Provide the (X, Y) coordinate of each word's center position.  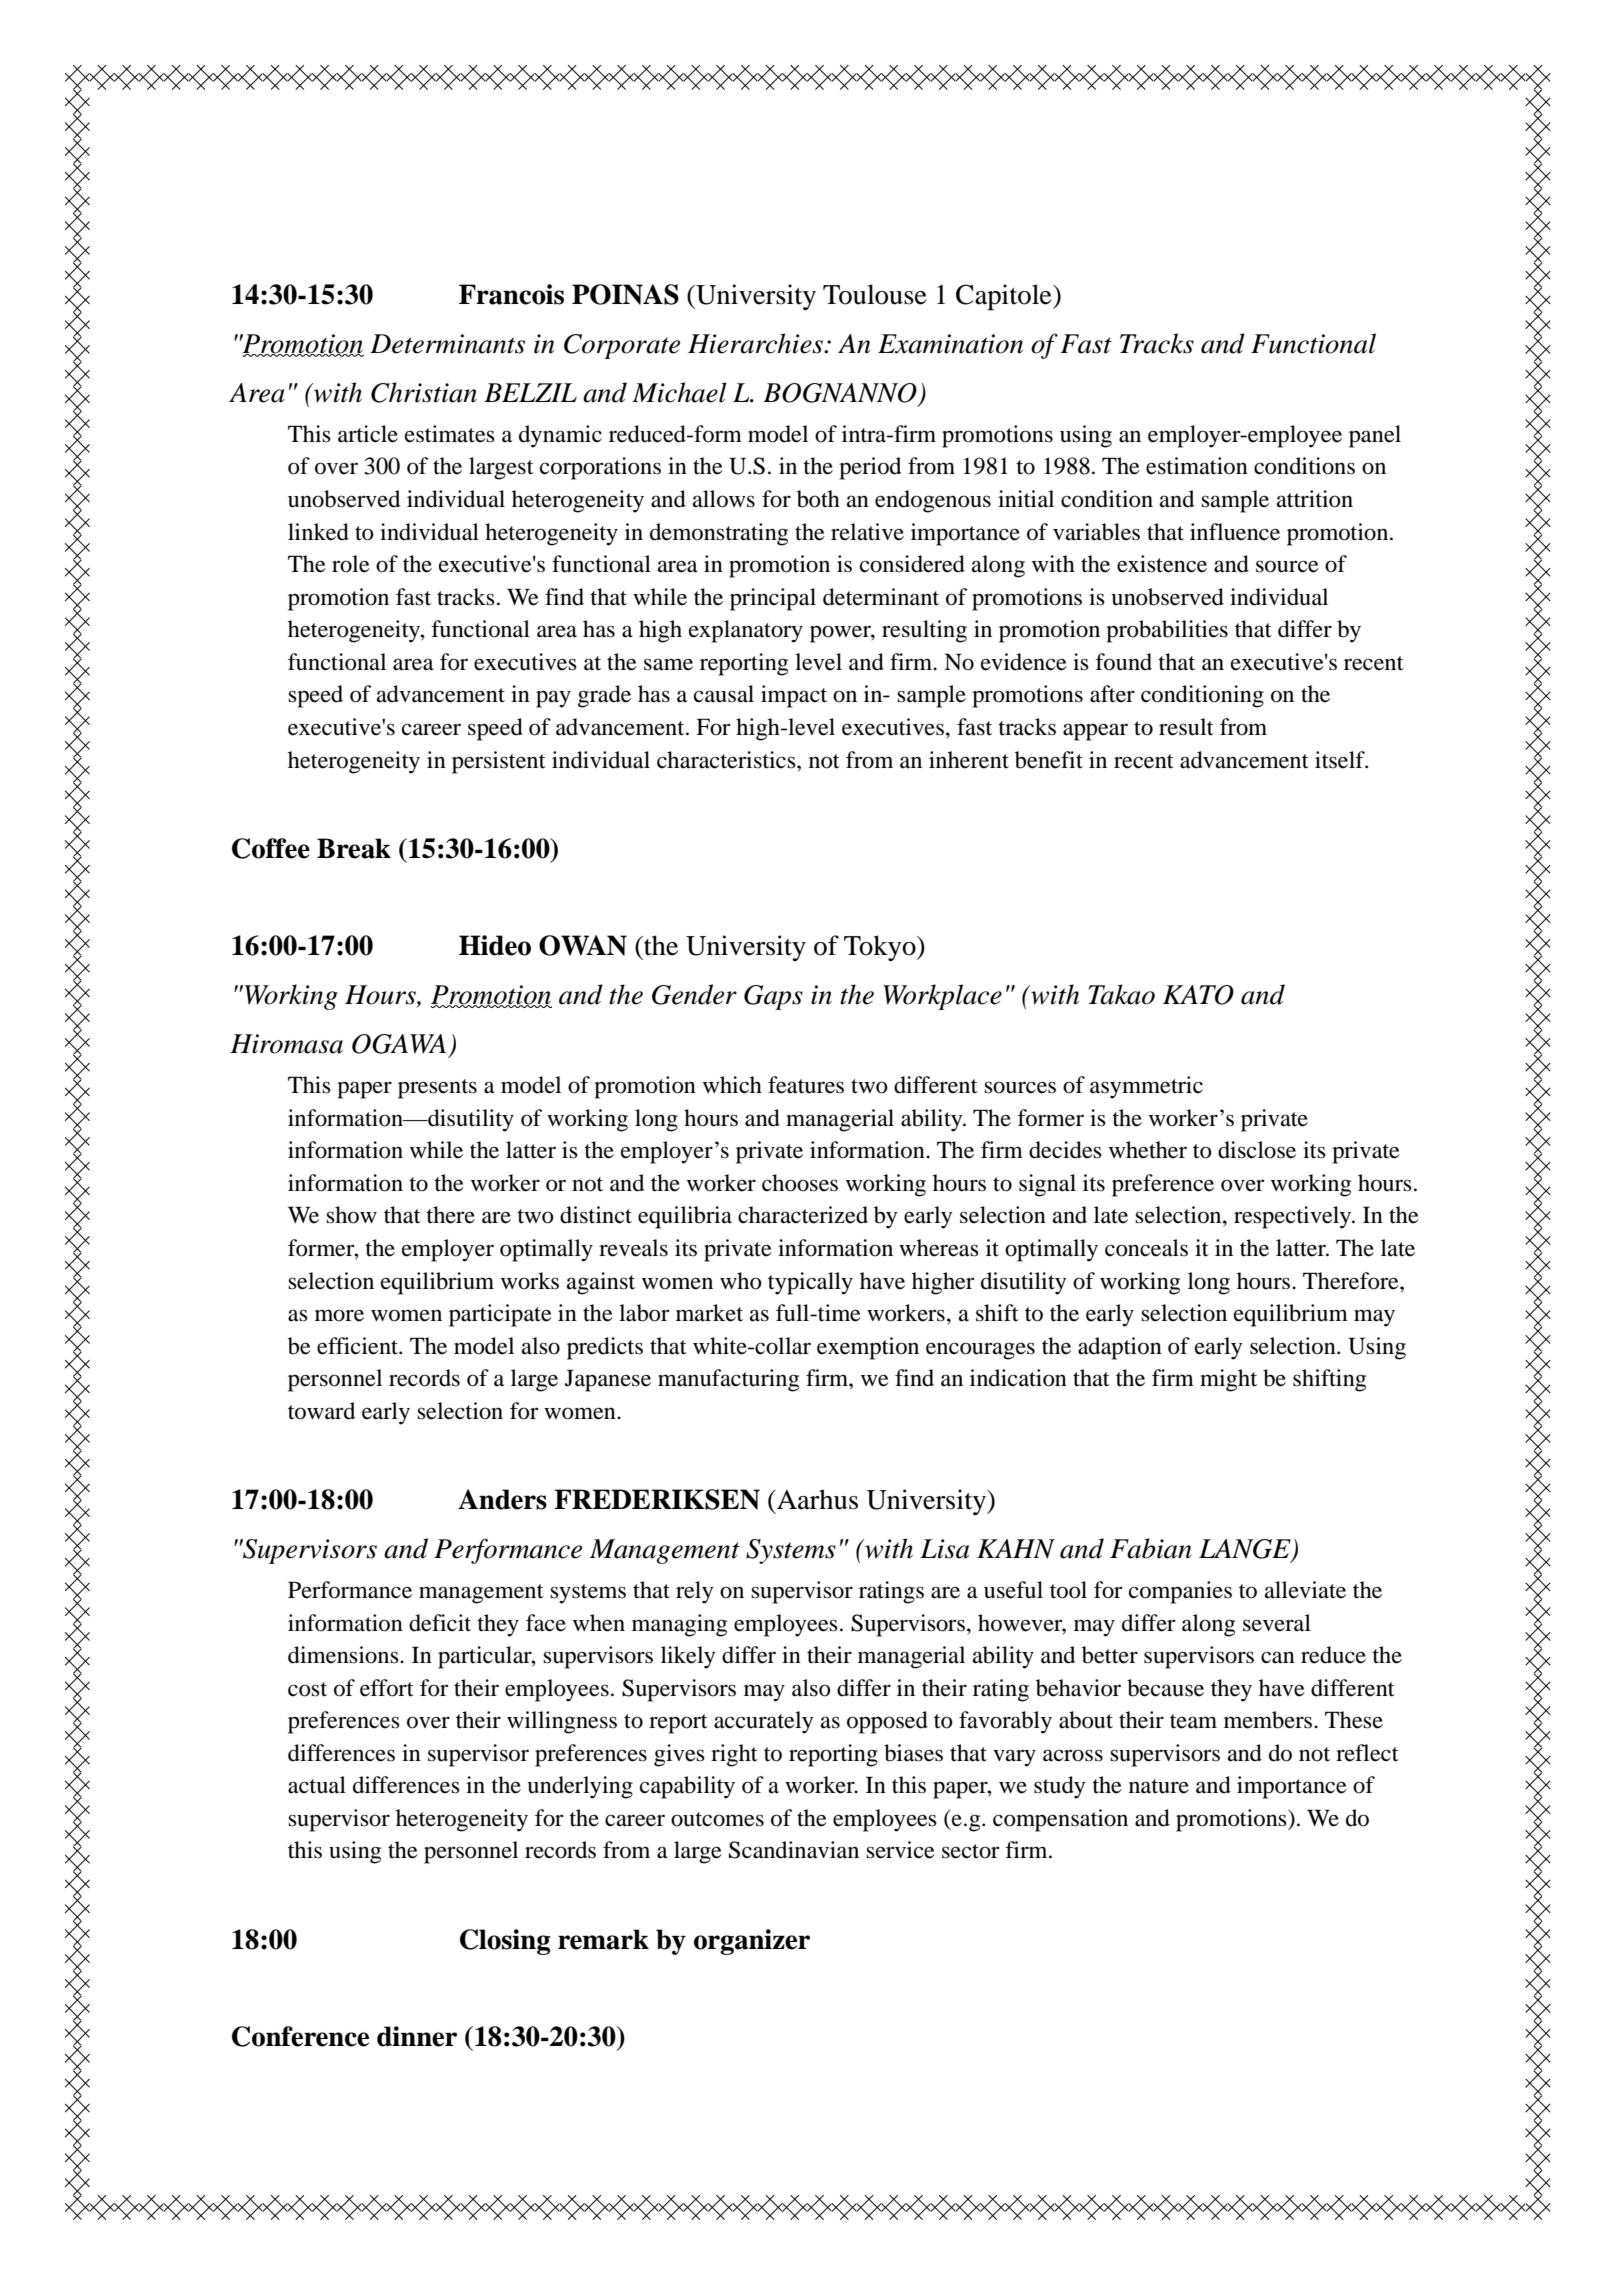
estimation (1197, 466)
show (351, 1215)
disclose (1257, 1150)
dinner (417, 2036)
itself (1341, 760)
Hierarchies (756, 343)
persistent (499, 762)
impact (794, 696)
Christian (424, 392)
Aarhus (816, 1499)
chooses (800, 1183)
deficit (440, 1623)
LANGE (1246, 1550)
